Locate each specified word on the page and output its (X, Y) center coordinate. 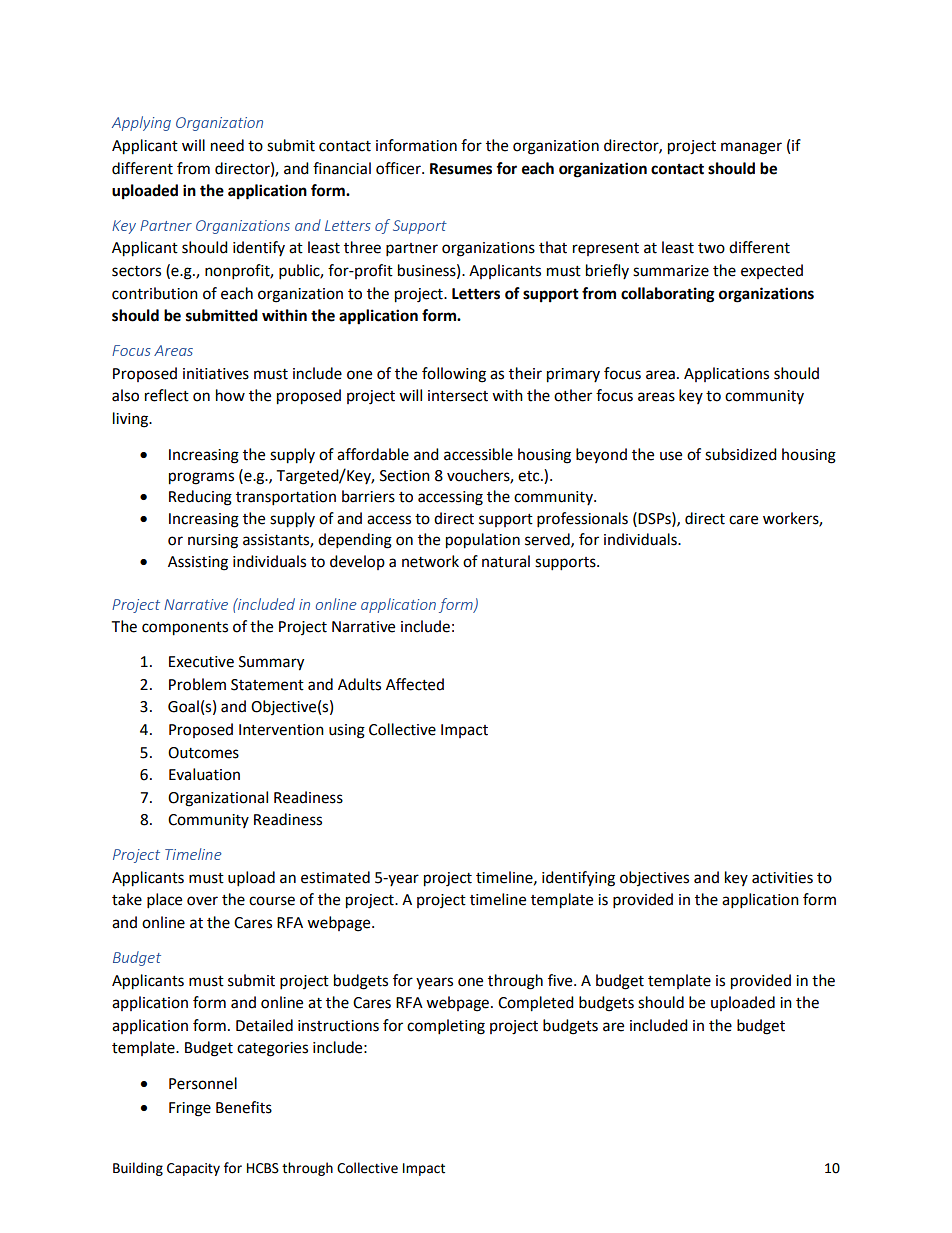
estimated (335, 877)
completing (446, 1027)
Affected (415, 684)
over (202, 901)
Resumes (461, 169)
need (227, 145)
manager (751, 148)
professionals (582, 520)
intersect (458, 396)
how (230, 395)
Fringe (190, 1109)
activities (782, 878)
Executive (201, 662)
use (671, 456)
